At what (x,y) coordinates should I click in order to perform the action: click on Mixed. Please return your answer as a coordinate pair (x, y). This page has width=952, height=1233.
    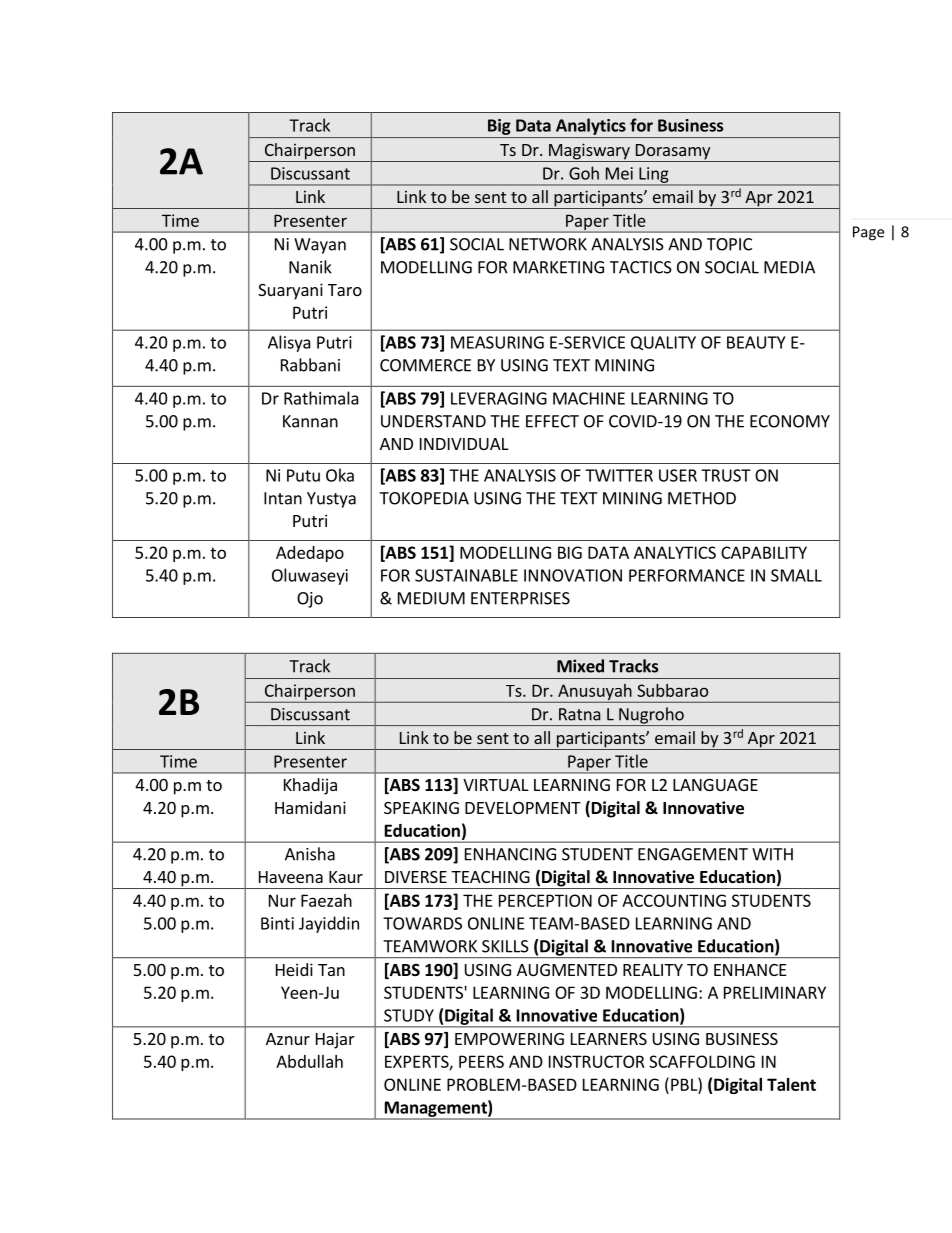
    Looking at the image, I should click on (580, 666).
